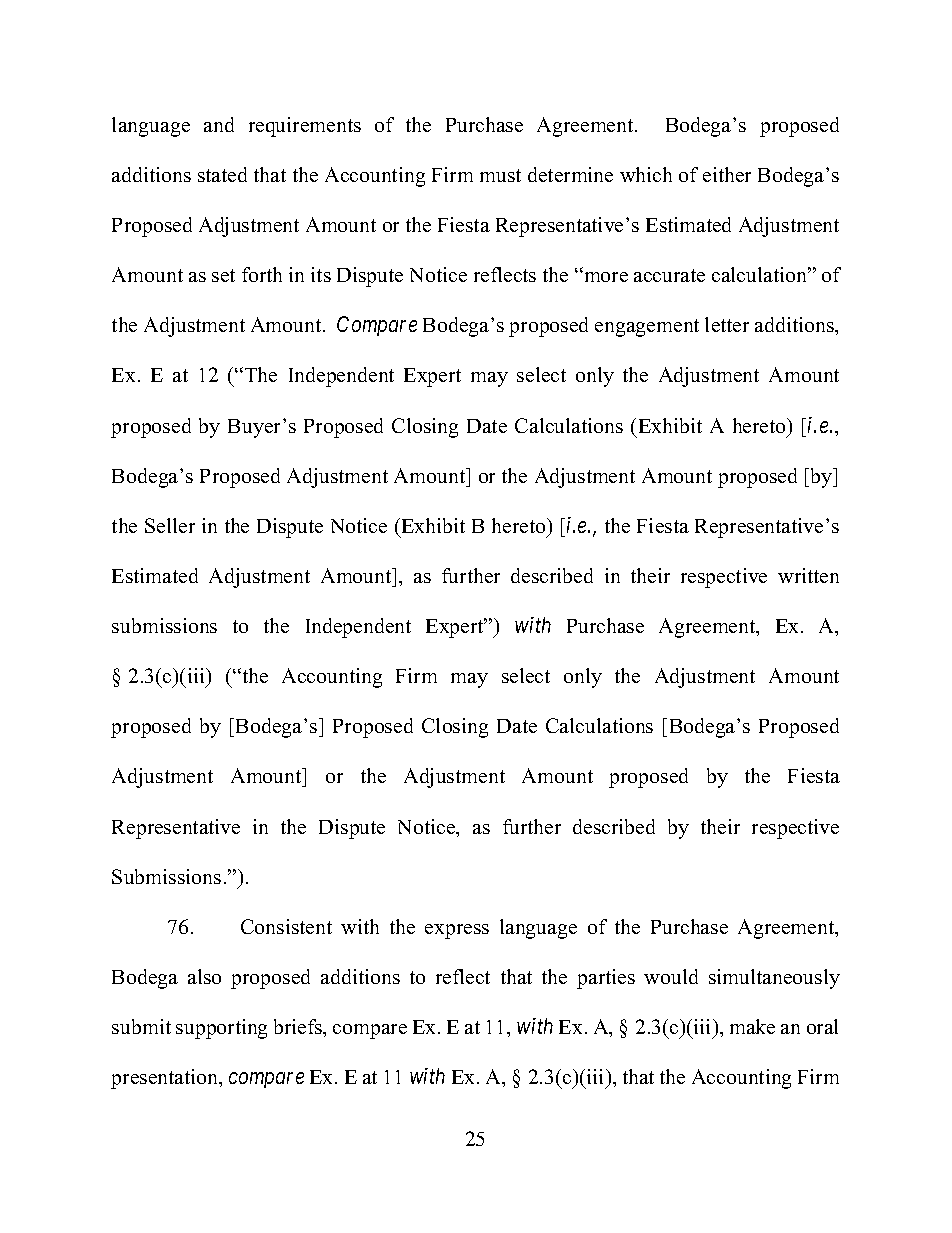 This screenshot has width=952, height=1233. I want to click on supporting, so click(221, 1029).
